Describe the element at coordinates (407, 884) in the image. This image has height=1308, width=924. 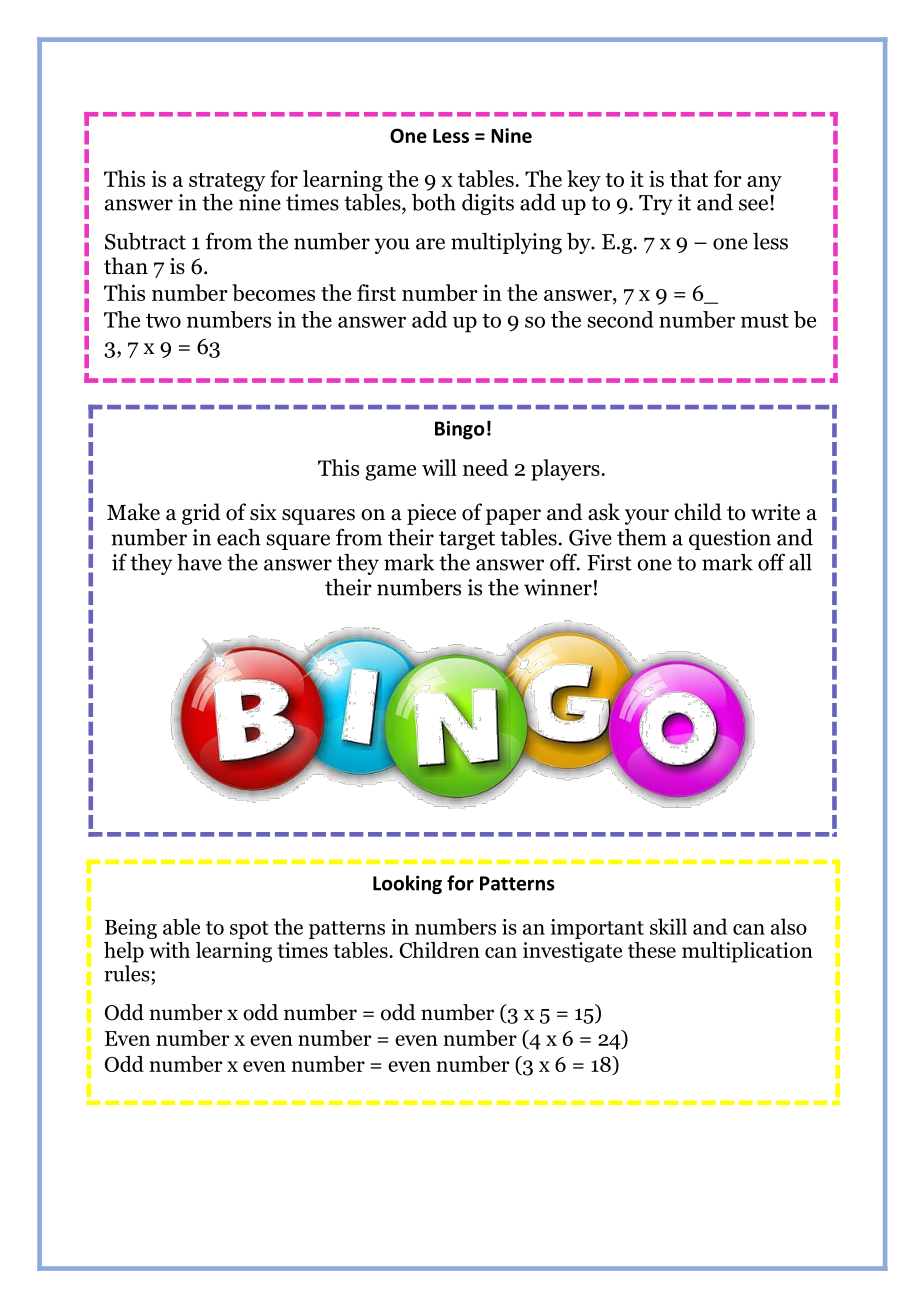
I see `Looking` at that location.
